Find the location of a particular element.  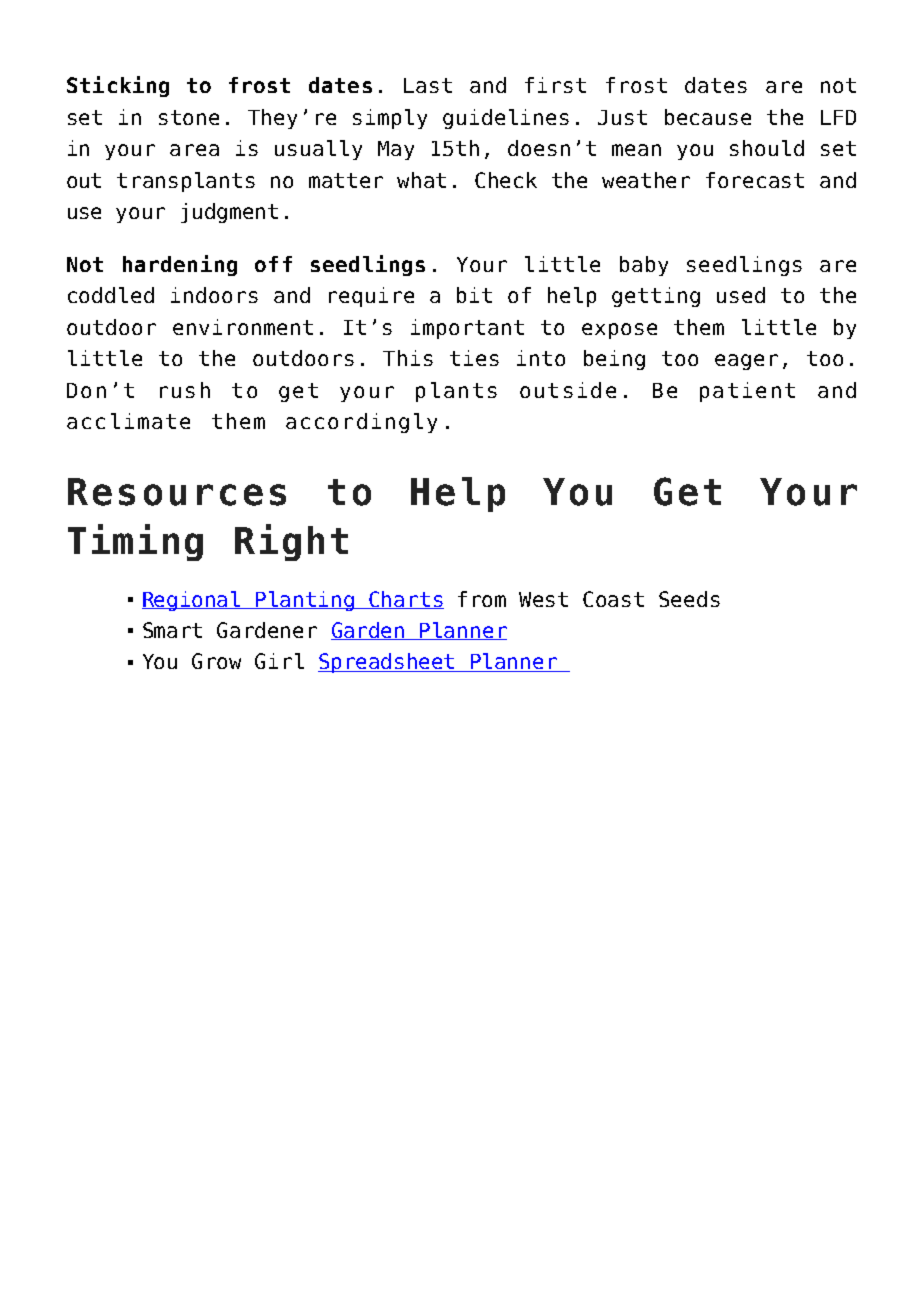

indoors is located at coordinates (214, 295).
